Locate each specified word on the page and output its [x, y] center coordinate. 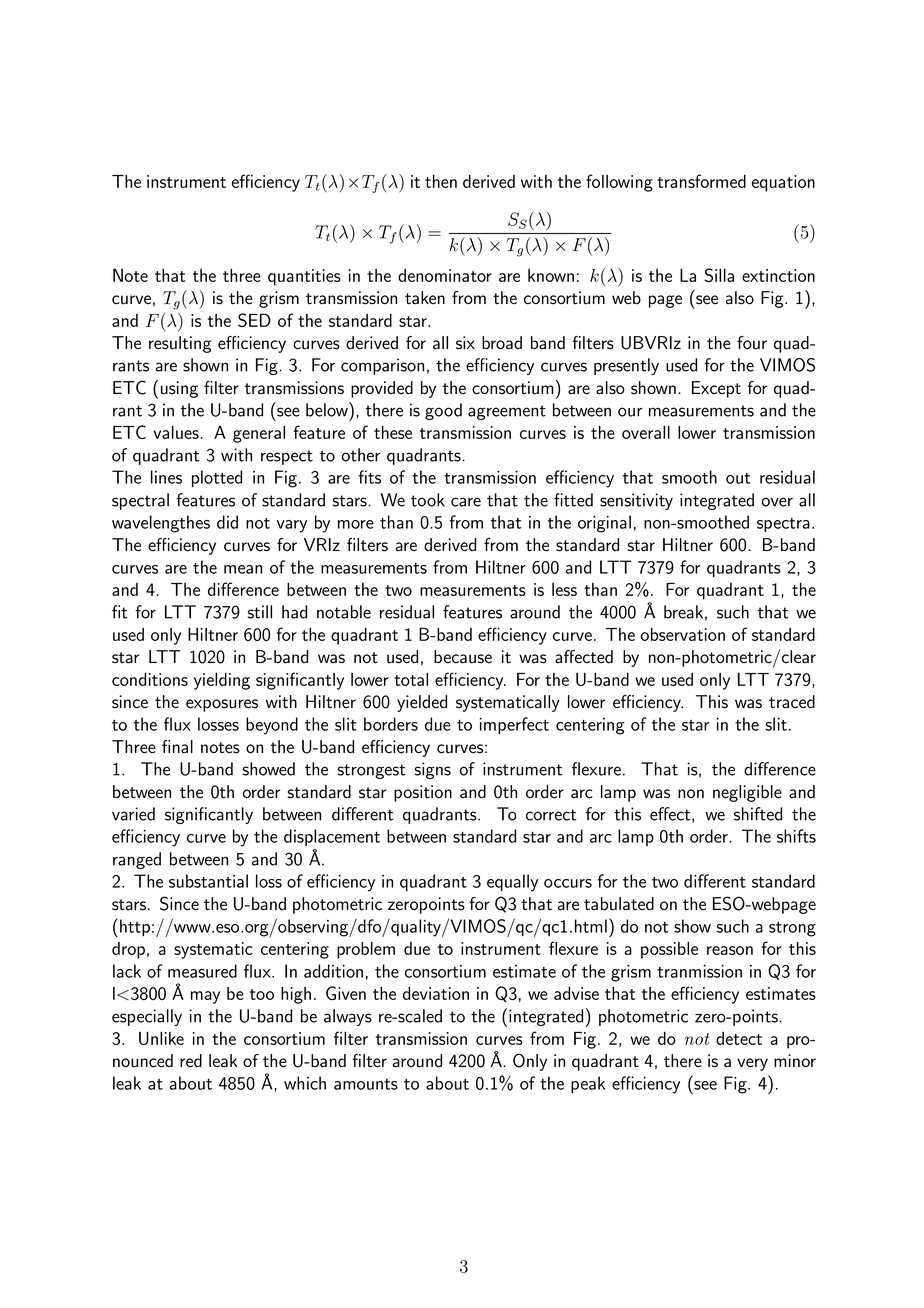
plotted [217, 478]
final [177, 746]
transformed [701, 181]
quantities [304, 277]
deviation [436, 993]
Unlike [161, 1038]
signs [433, 770]
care [466, 502]
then [441, 181]
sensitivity [636, 501]
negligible [747, 793]
